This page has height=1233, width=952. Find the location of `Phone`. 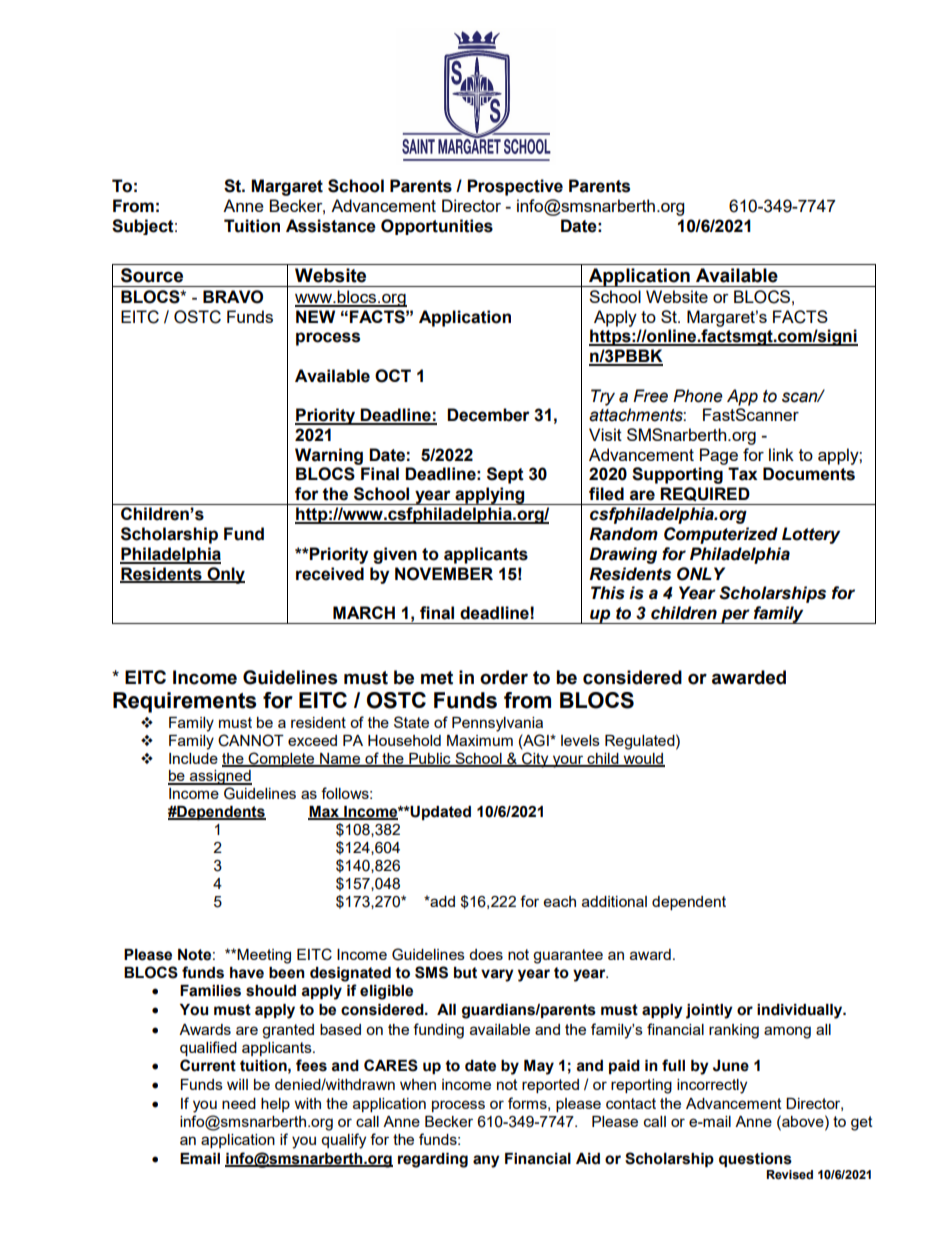

Phone is located at coordinates (698, 396).
